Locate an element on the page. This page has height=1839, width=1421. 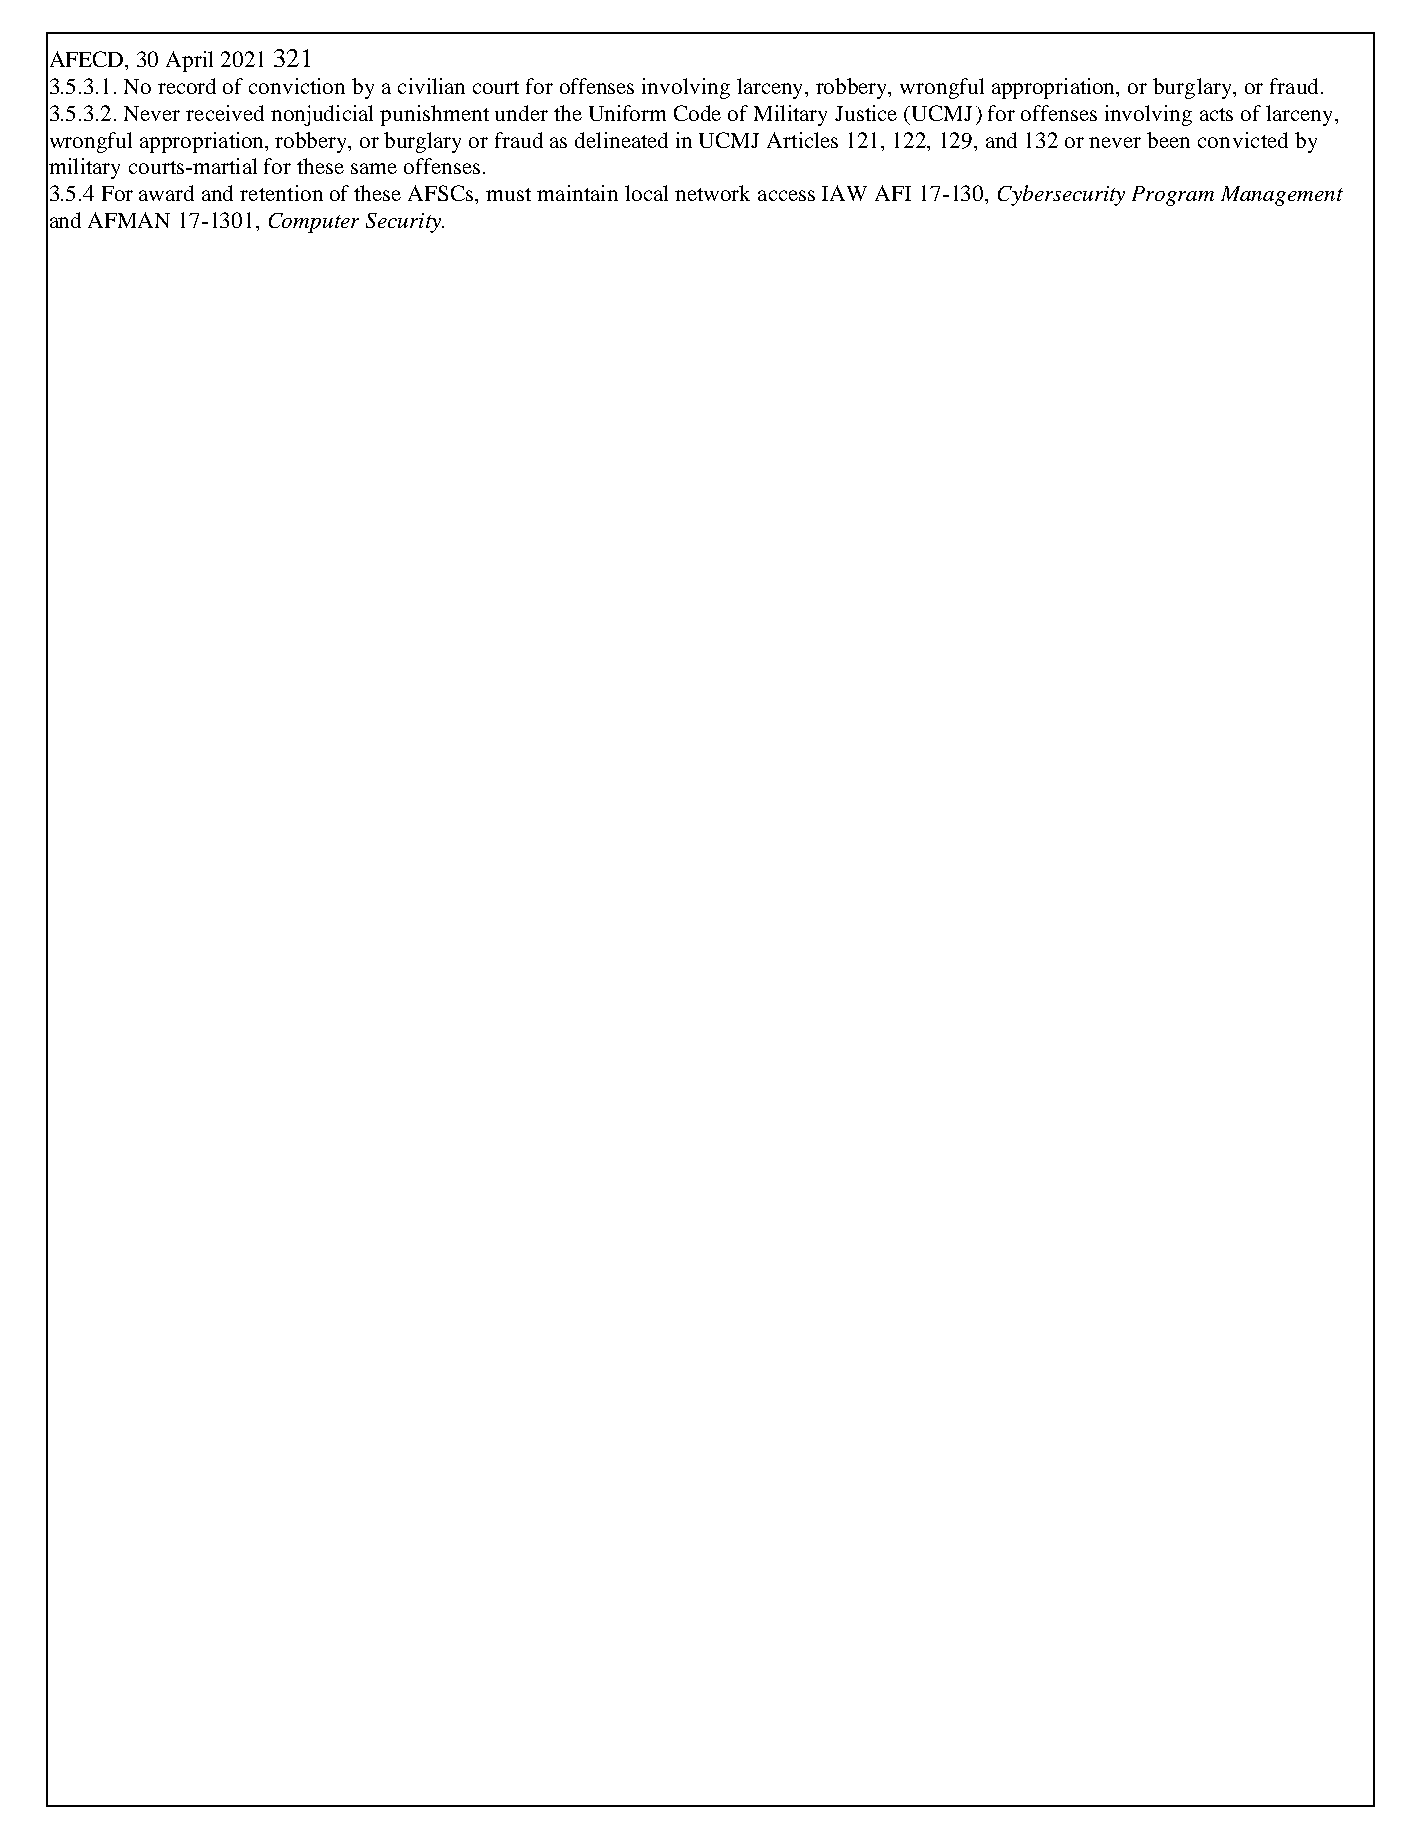
network is located at coordinates (712, 193).
